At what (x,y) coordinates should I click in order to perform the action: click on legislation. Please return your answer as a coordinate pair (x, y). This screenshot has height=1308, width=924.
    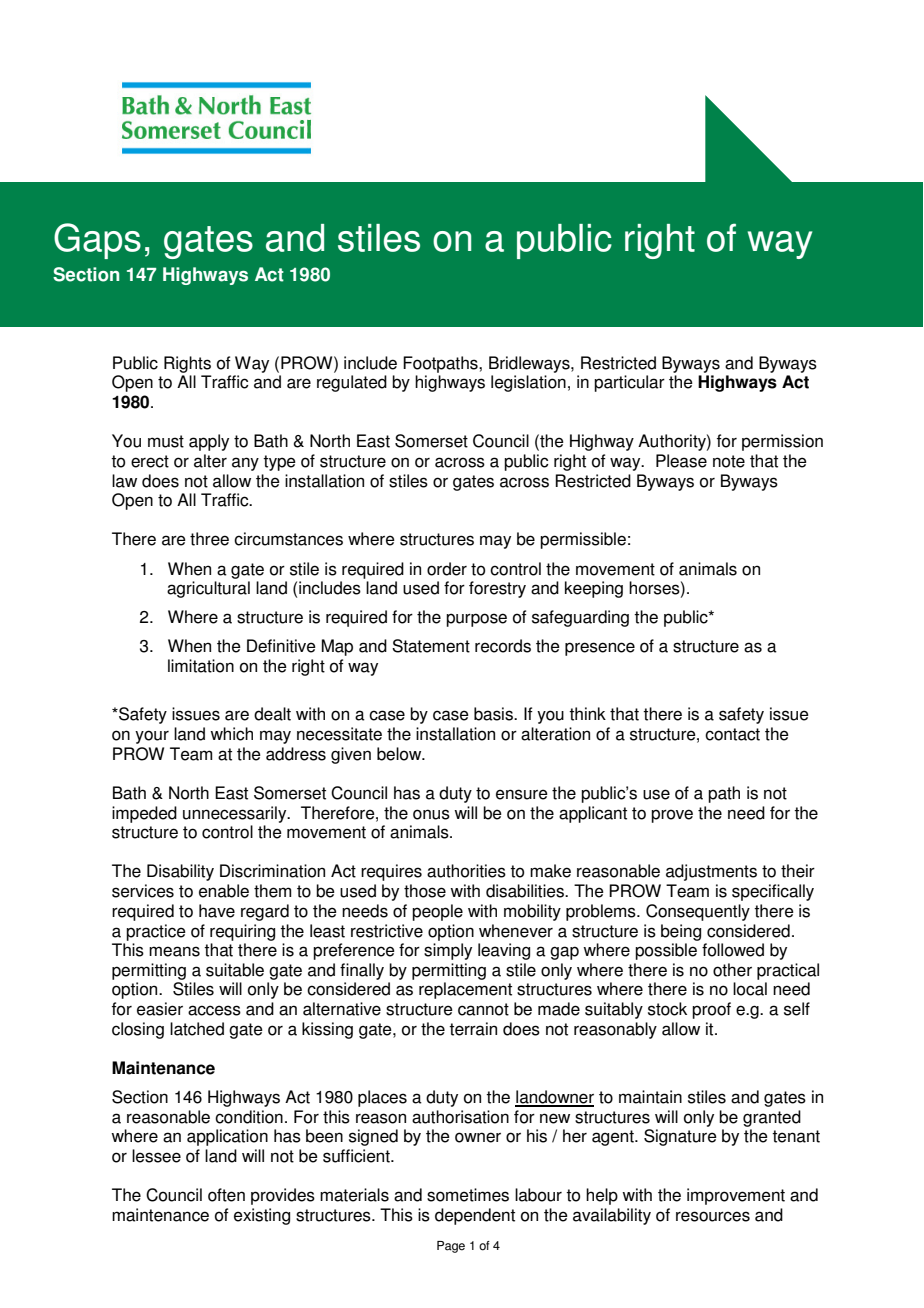
    Looking at the image, I should click on (528, 383).
